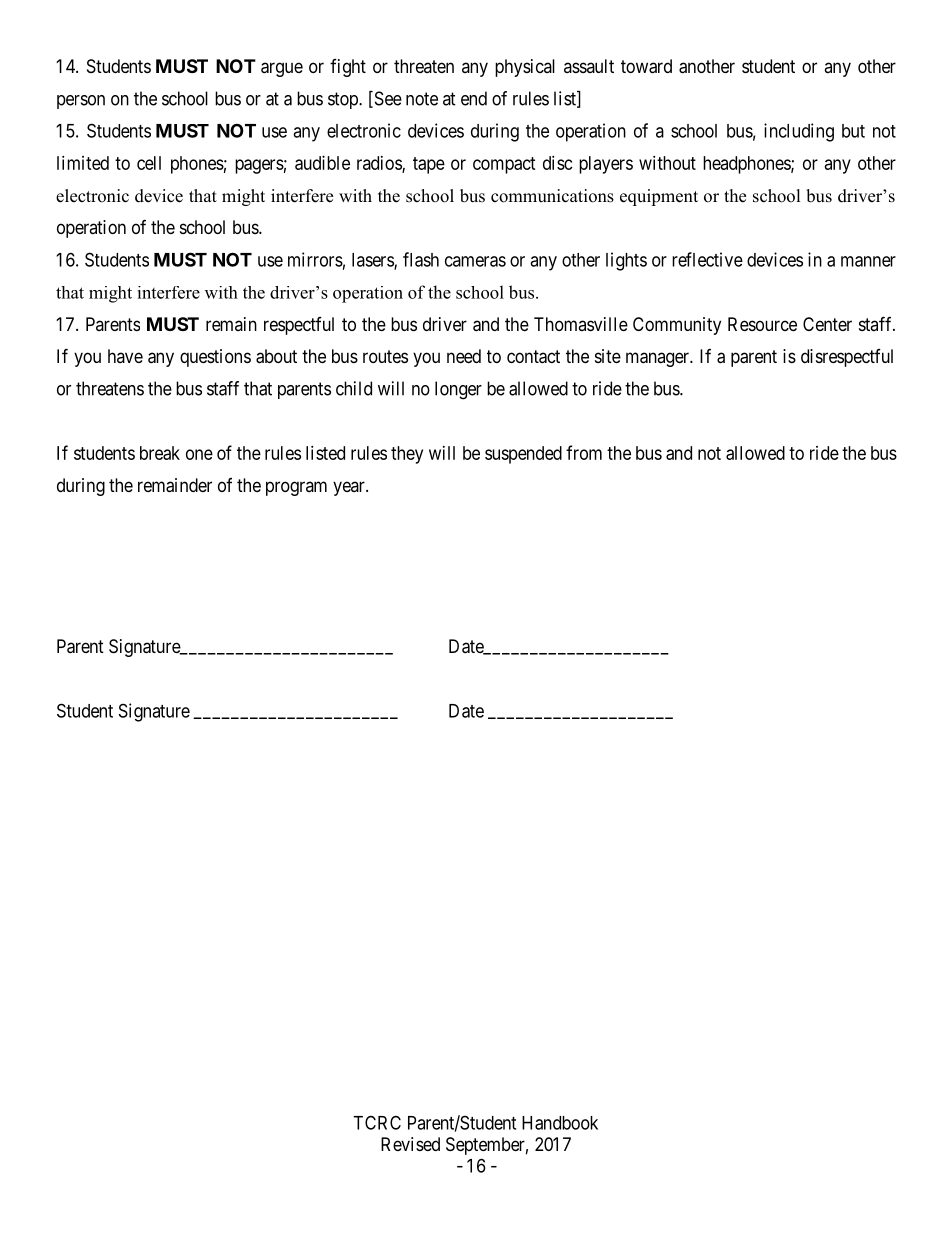 Image resolution: width=952 pixels, height=1233 pixels. I want to click on Handbook, so click(560, 1123).
